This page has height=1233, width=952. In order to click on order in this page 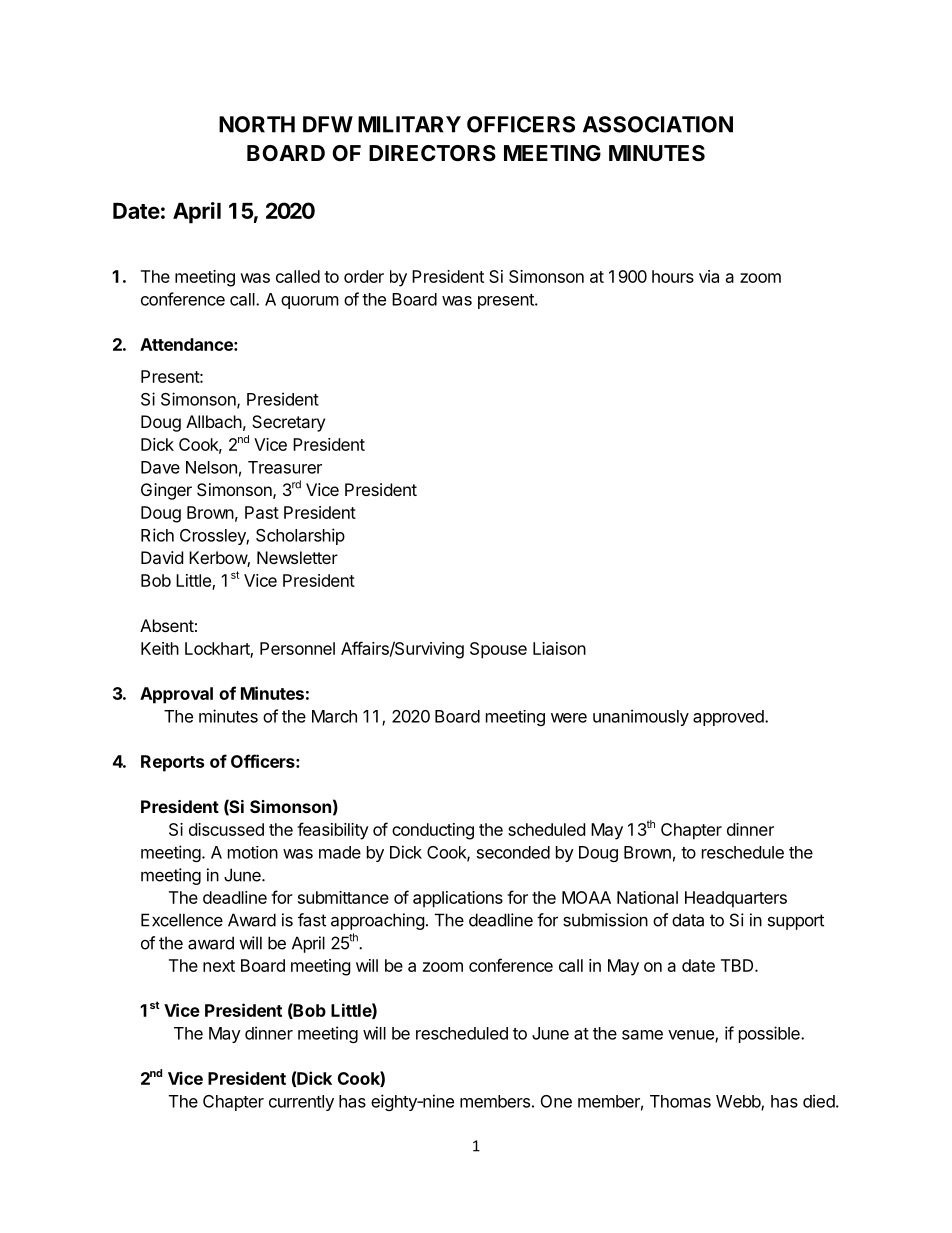, I will do `click(364, 276)`.
